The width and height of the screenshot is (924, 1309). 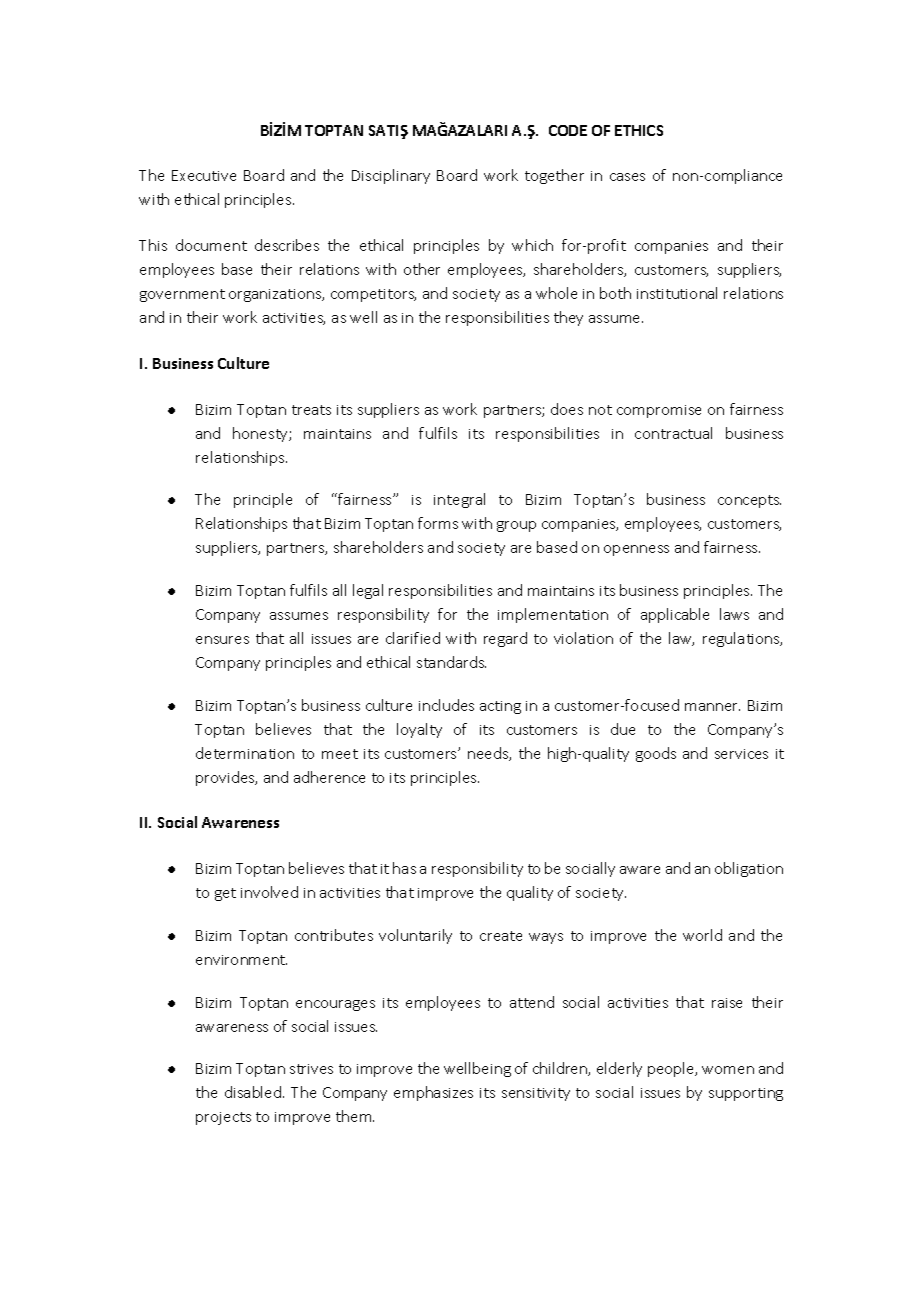 I want to click on applicable, so click(x=675, y=615).
